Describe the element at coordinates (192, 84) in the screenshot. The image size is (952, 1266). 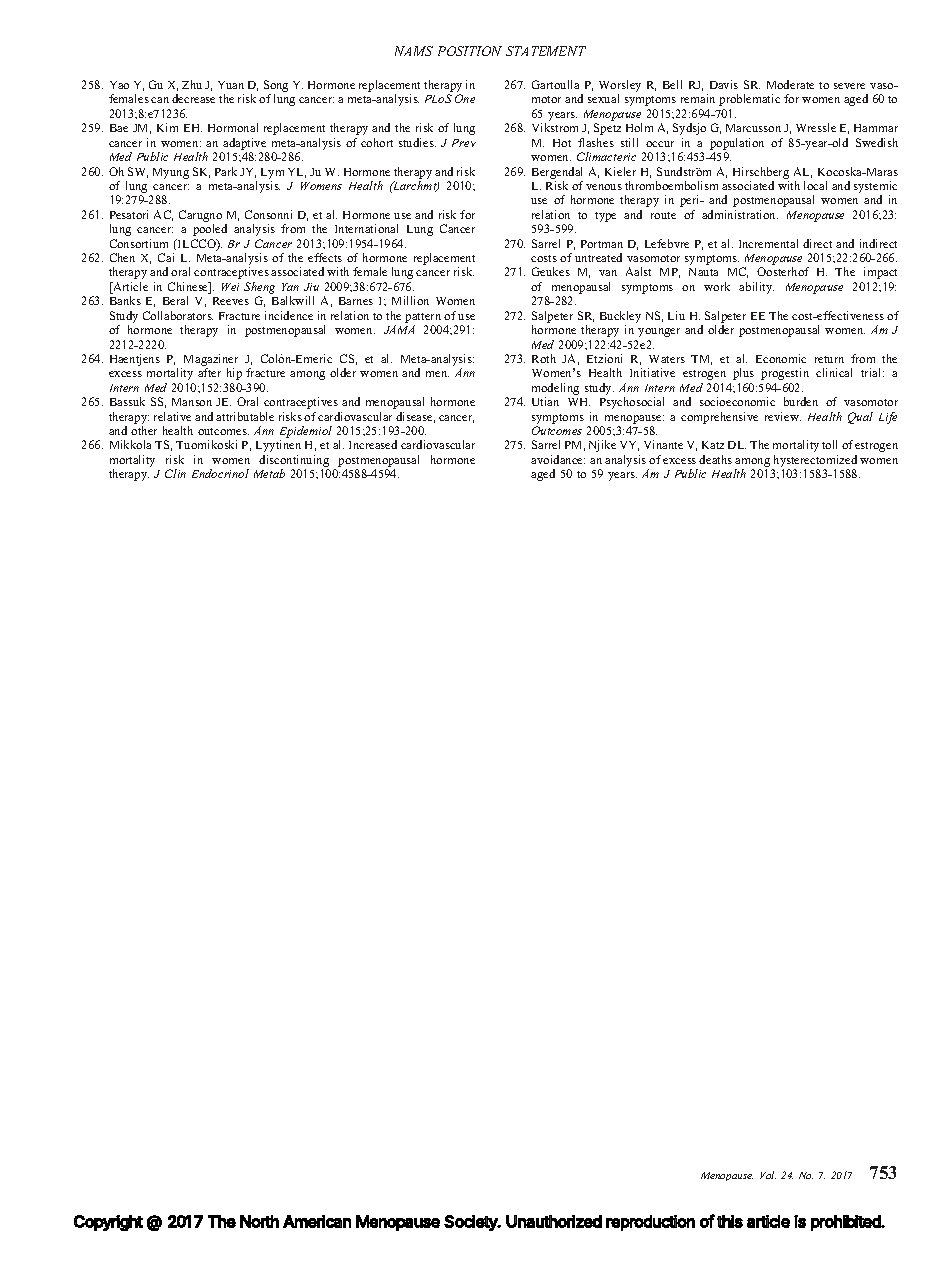
I see `Zhu` at that location.
